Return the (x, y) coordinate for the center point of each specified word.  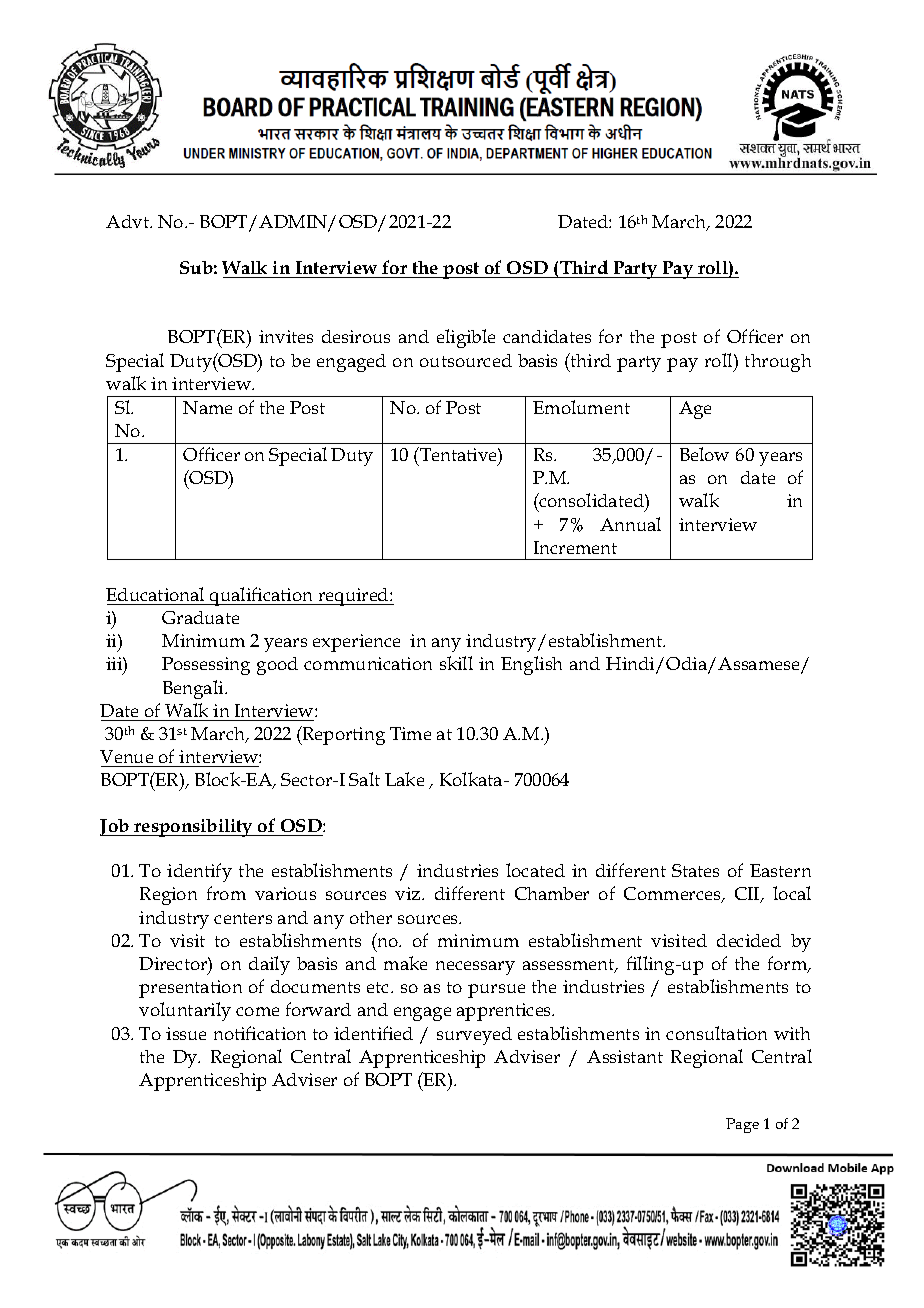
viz (409, 893)
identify (199, 872)
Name (207, 407)
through (778, 363)
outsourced (466, 360)
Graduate (200, 617)
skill (456, 663)
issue (186, 1033)
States (695, 870)
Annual (630, 524)
